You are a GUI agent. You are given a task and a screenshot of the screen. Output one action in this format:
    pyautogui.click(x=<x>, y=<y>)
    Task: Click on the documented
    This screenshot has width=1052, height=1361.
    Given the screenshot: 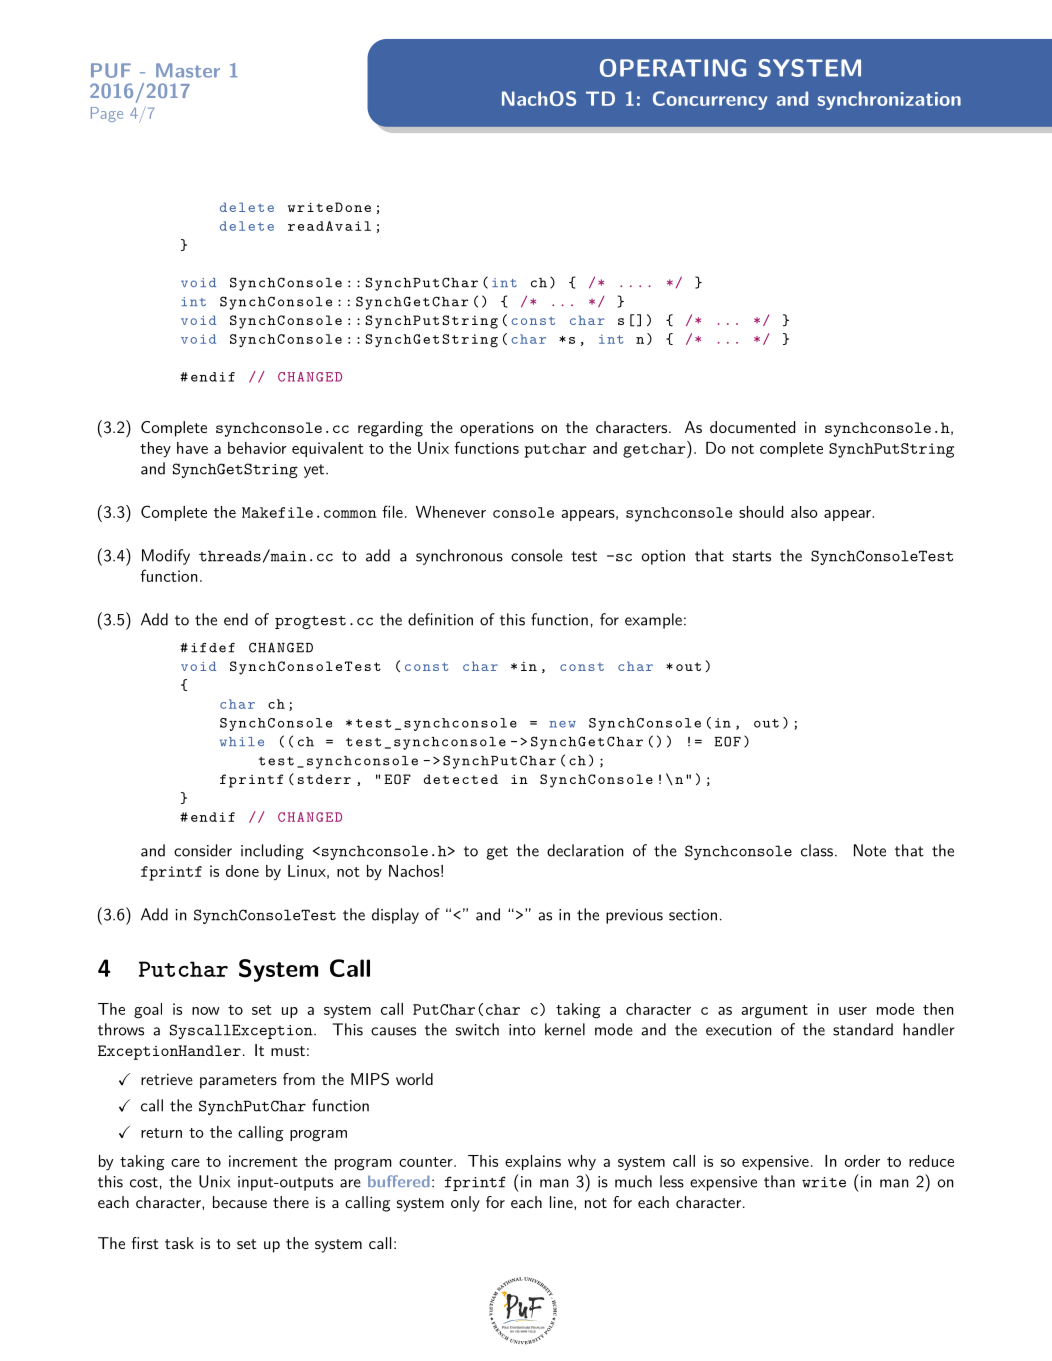 What is the action you would take?
    pyautogui.click(x=752, y=427)
